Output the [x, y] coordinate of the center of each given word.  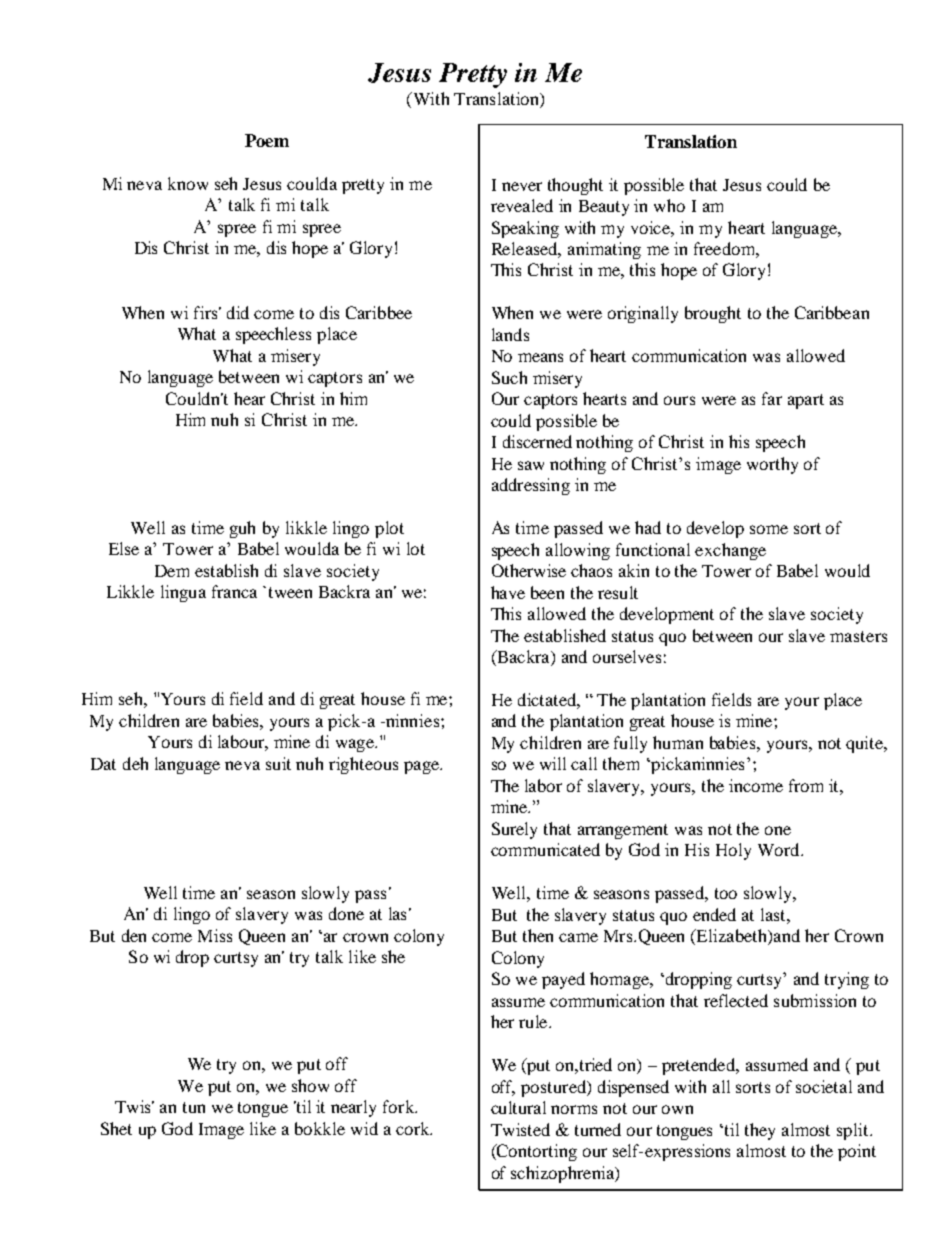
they [760, 1131]
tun [194, 1107]
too [726, 893]
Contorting [536, 1152]
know [188, 183]
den [134, 935]
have [508, 592]
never [522, 186]
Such [509, 377]
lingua [183, 593]
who [669, 205]
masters [858, 636]
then [538, 935]
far [772, 398]
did [238, 312]
